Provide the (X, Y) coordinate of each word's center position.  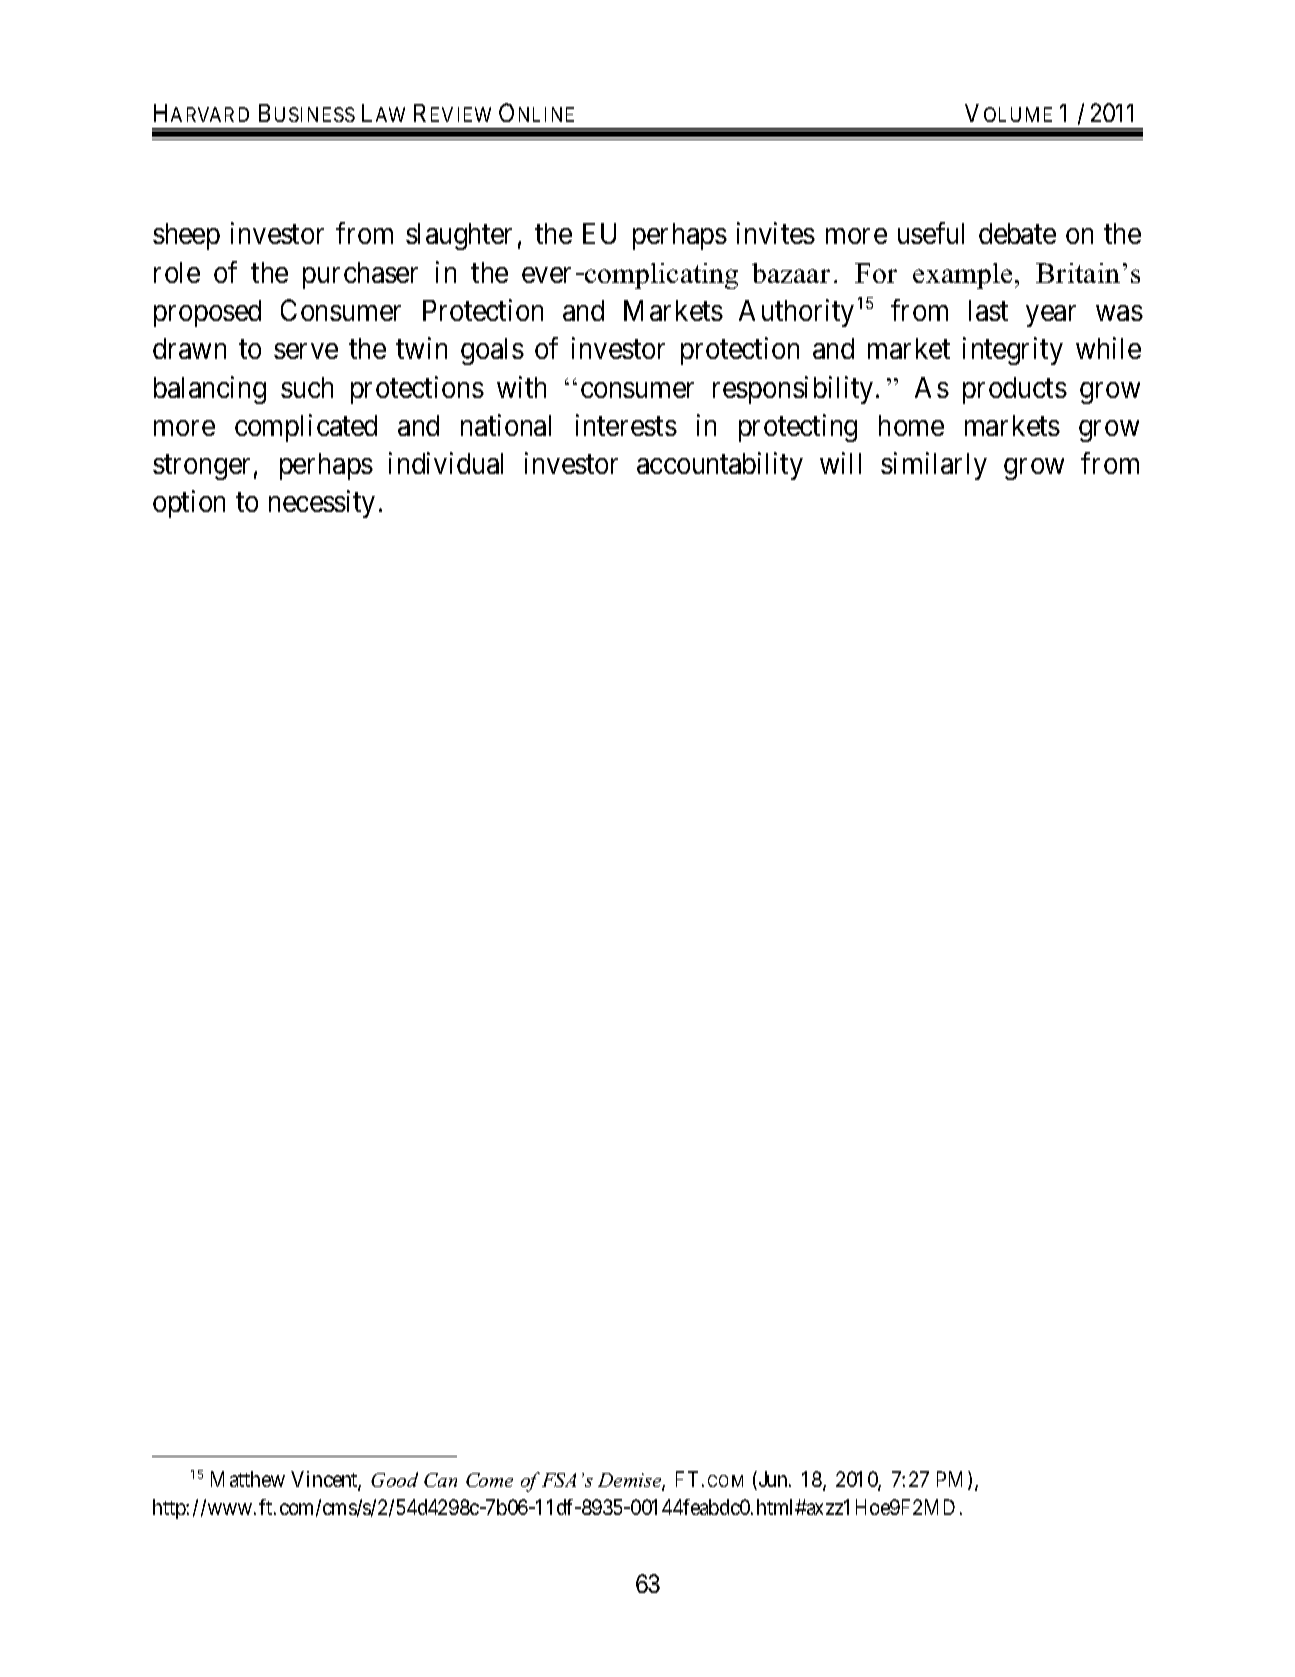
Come (489, 1480)
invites (776, 233)
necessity (322, 504)
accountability (720, 466)
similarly (934, 466)
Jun (773, 1480)
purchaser (360, 275)
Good (394, 1479)
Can (440, 1480)
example (962, 276)
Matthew (248, 1479)
